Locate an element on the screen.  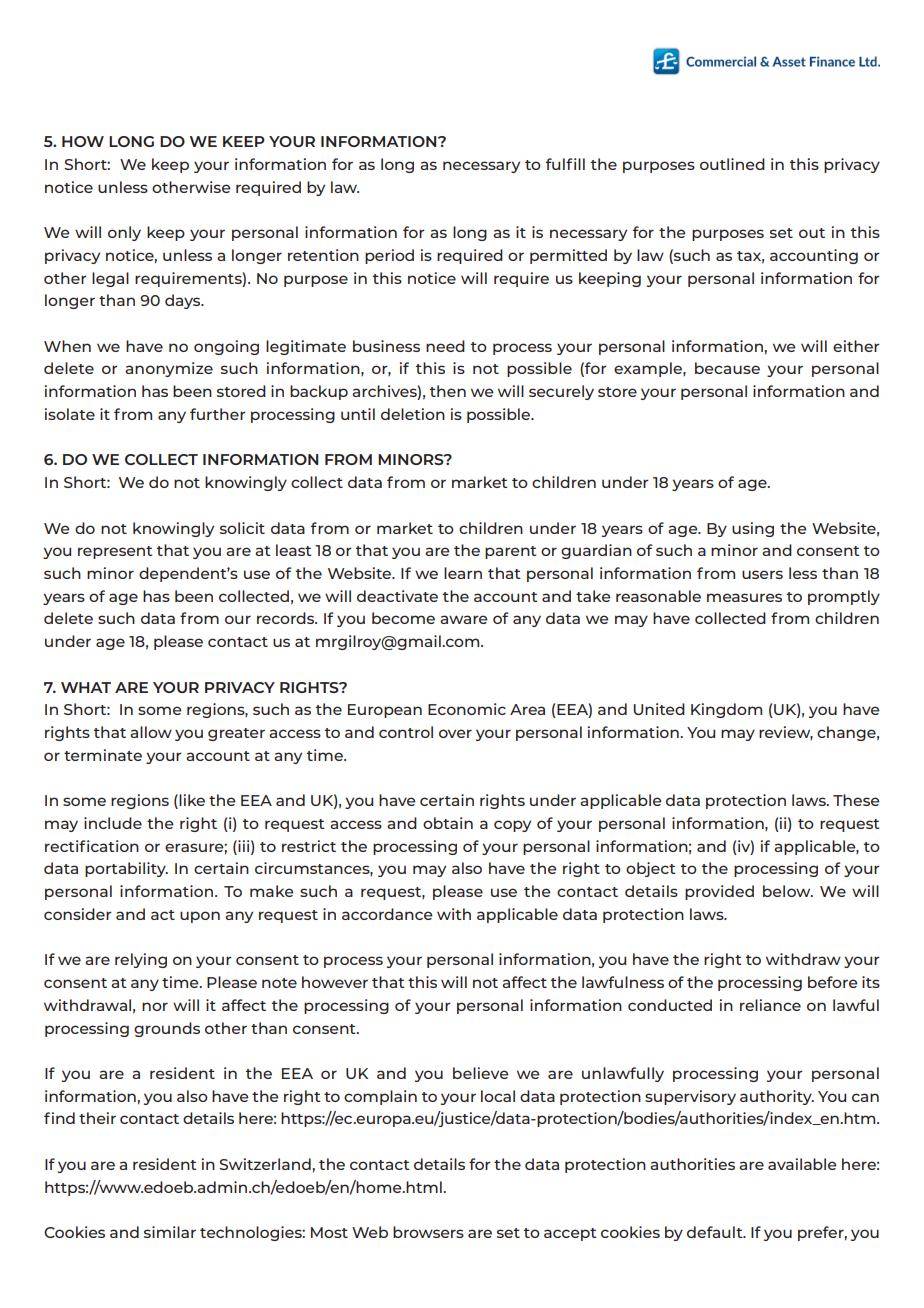
review is located at coordinates (786, 733).
